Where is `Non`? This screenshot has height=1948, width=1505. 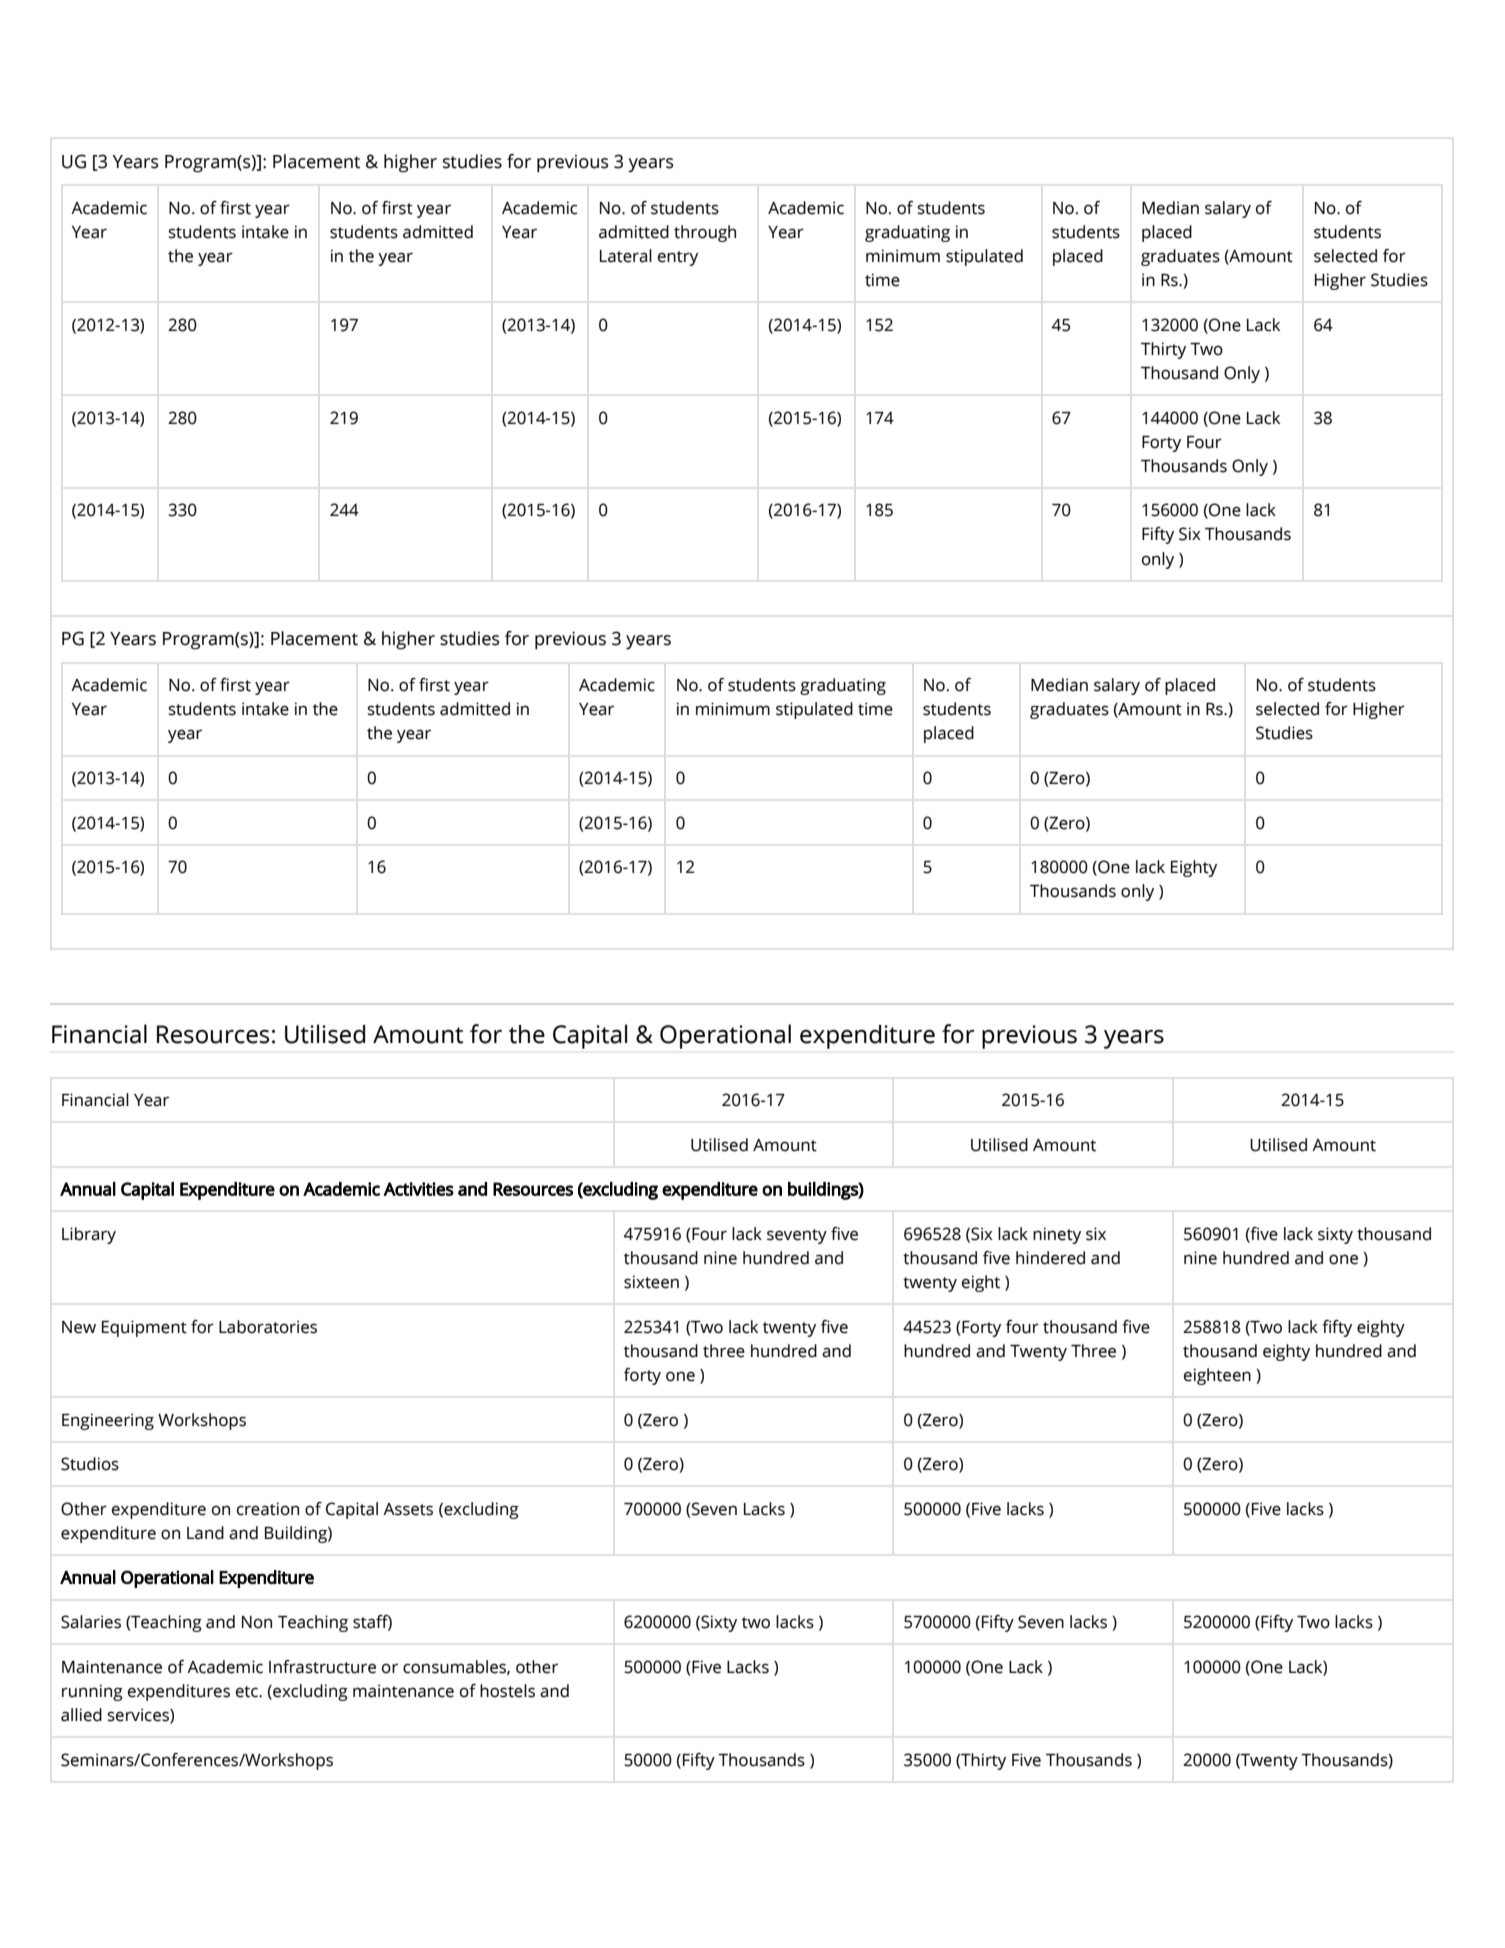
Non is located at coordinates (257, 1622).
